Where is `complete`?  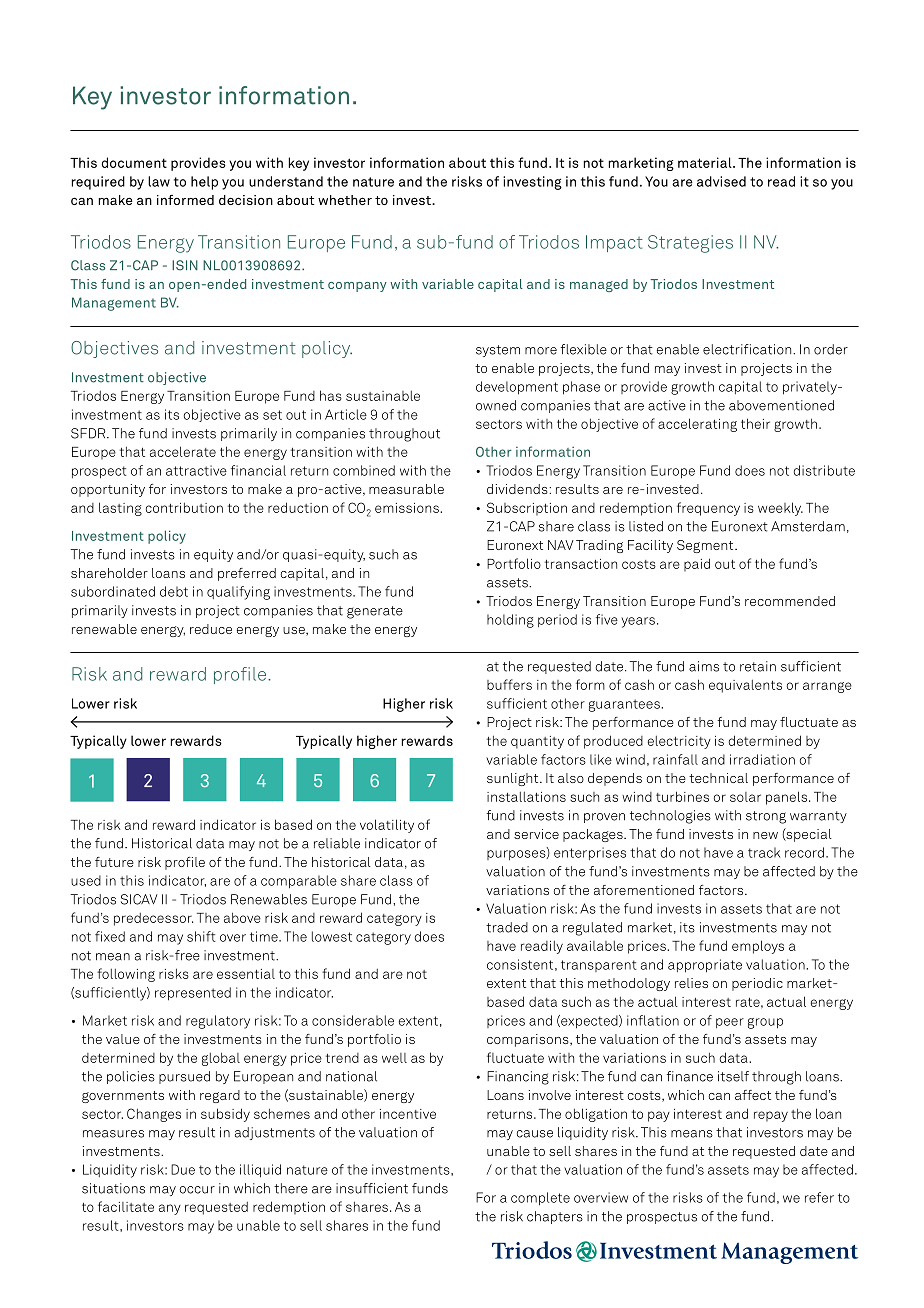
complete is located at coordinates (540, 1199).
